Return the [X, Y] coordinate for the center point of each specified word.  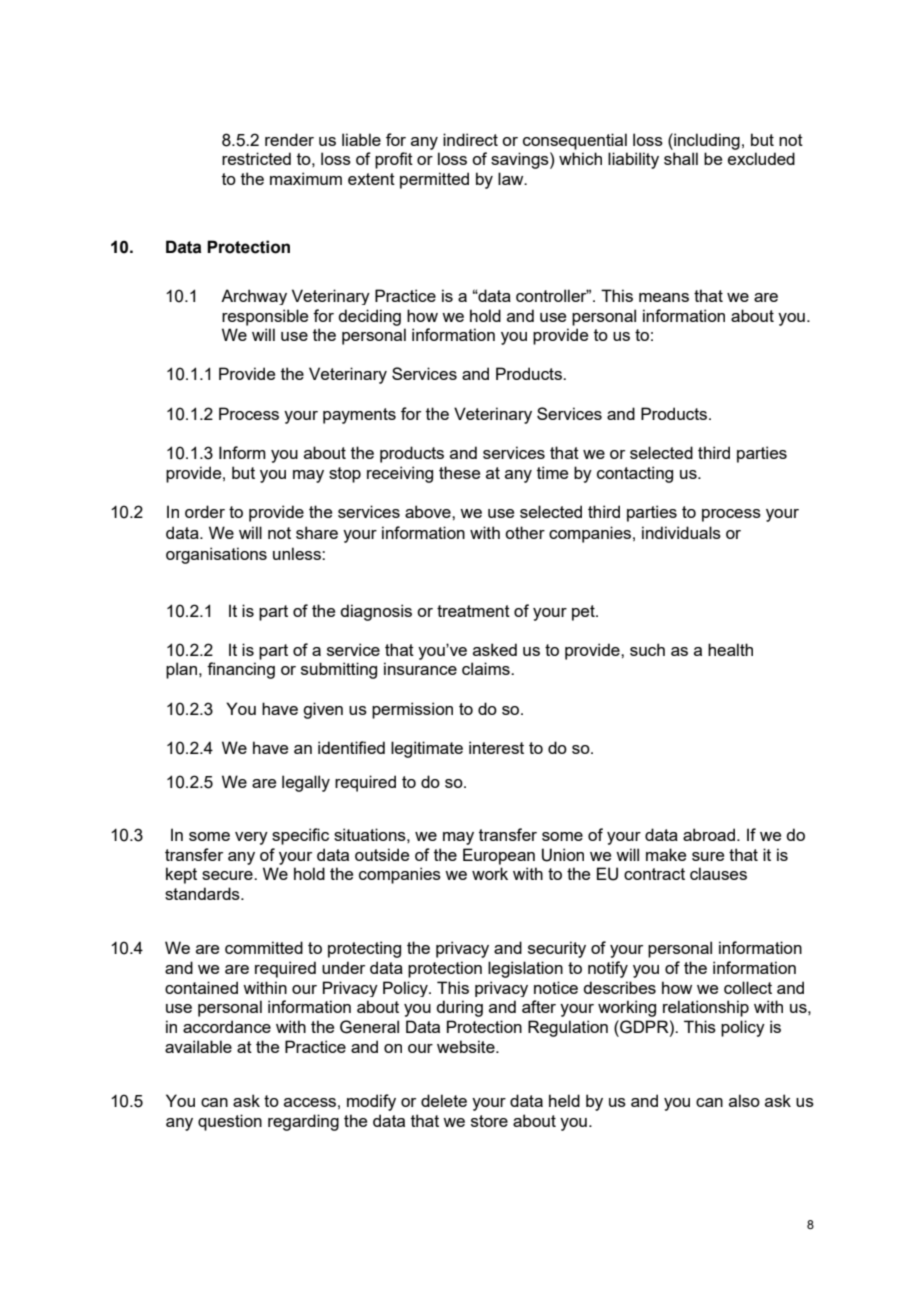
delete [444, 1100]
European [499, 856]
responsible [265, 317]
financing [241, 670]
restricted [256, 158]
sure [708, 856]
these [459, 472]
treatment [473, 611]
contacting [635, 474]
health [730, 649]
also [744, 1100]
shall [681, 158]
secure [228, 875]
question [230, 1122]
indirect [470, 139]
